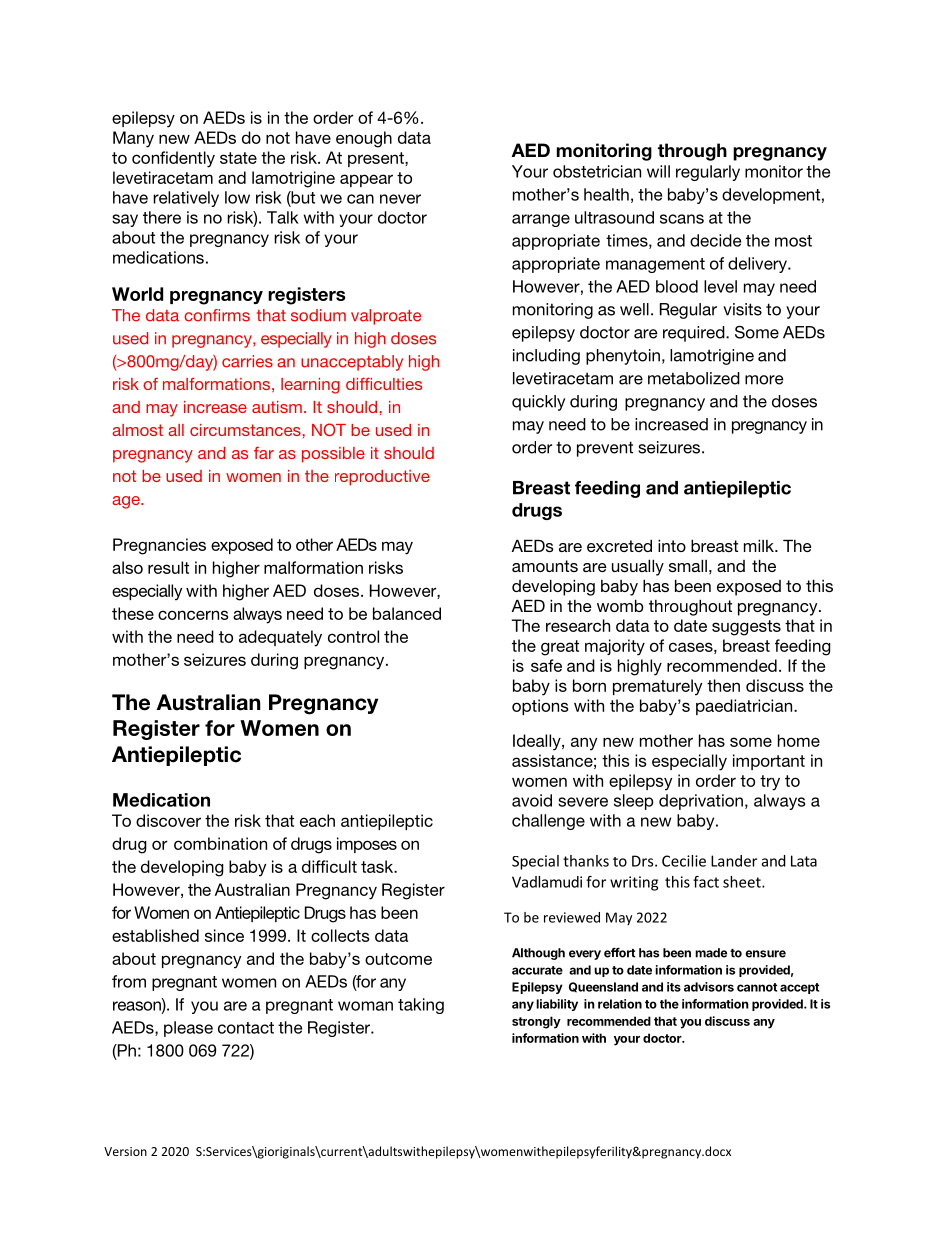  I want to click on strongly, so click(536, 1022).
